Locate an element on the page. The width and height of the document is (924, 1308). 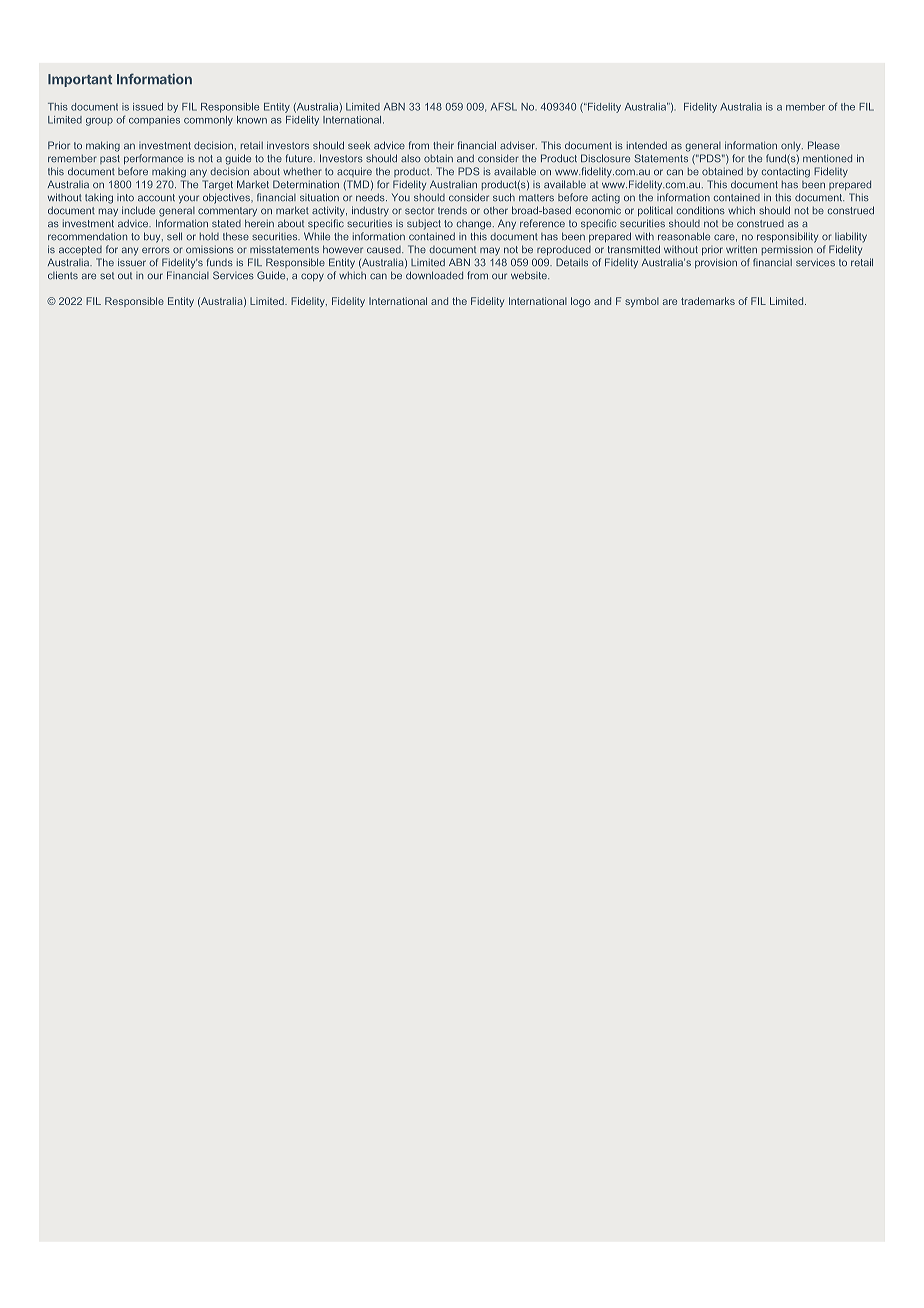
Important is located at coordinates (80, 80).
